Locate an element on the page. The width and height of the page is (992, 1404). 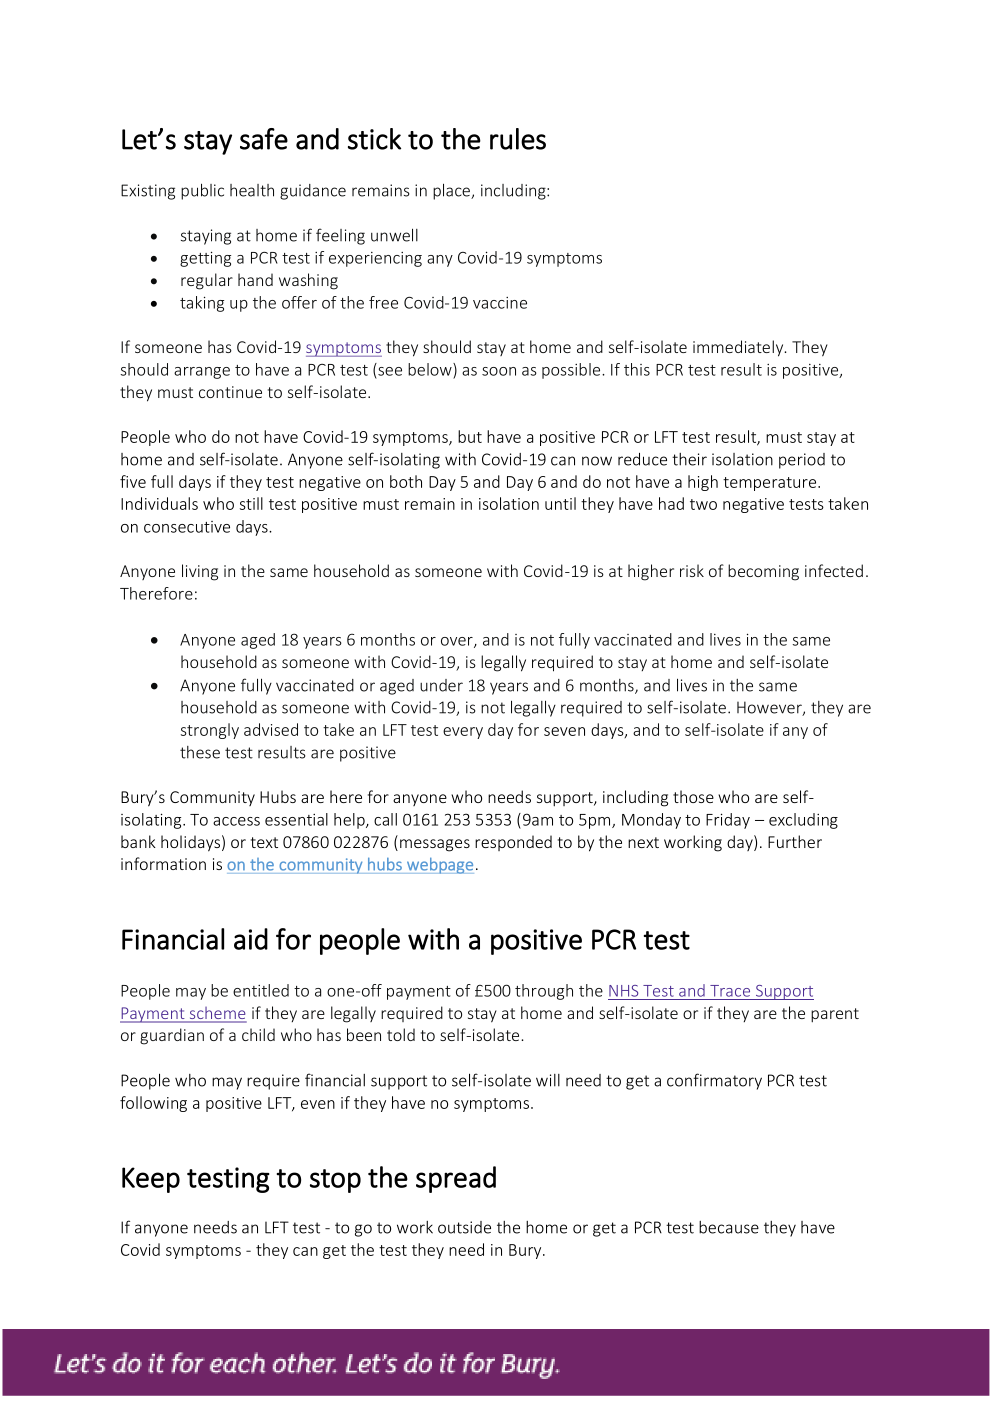
period is located at coordinates (802, 461).
